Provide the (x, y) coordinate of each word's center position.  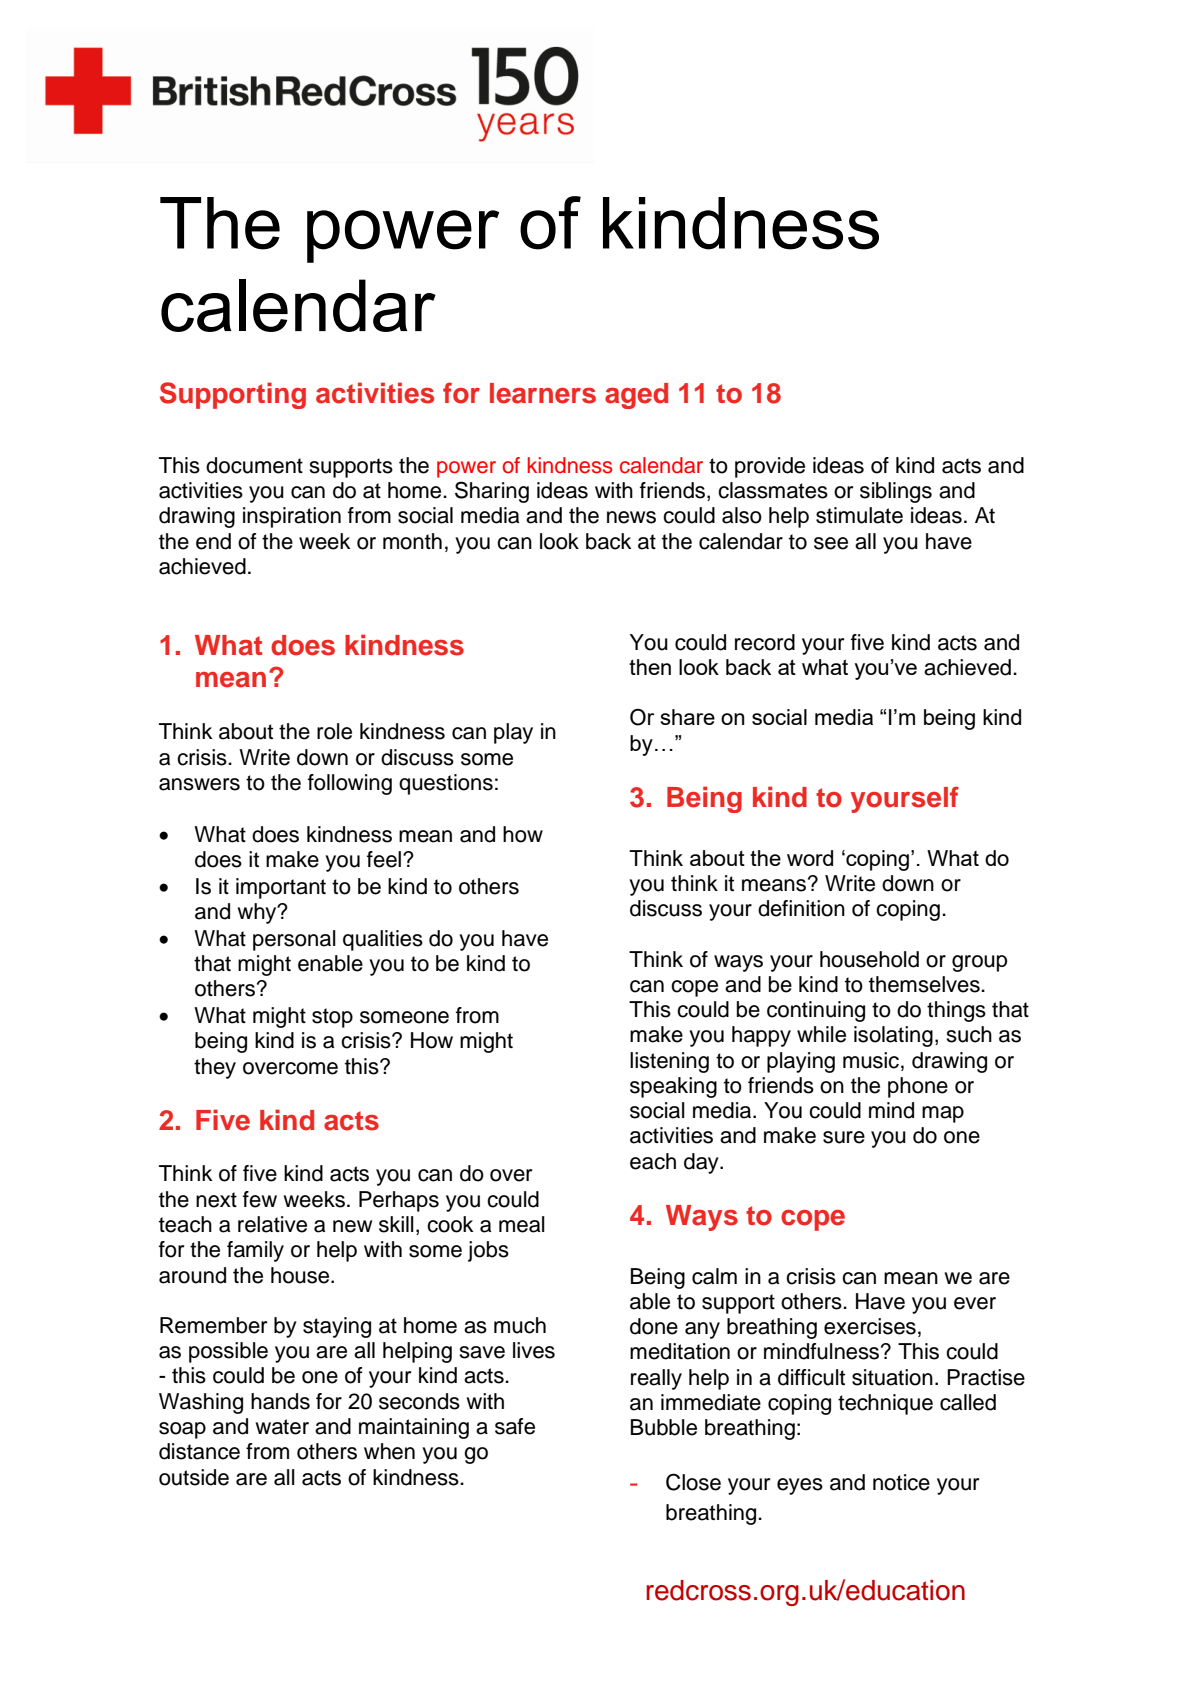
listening (669, 1062)
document (254, 465)
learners (543, 393)
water (282, 1427)
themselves (925, 984)
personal (294, 940)
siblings (896, 492)
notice (901, 1482)
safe (515, 1426)
